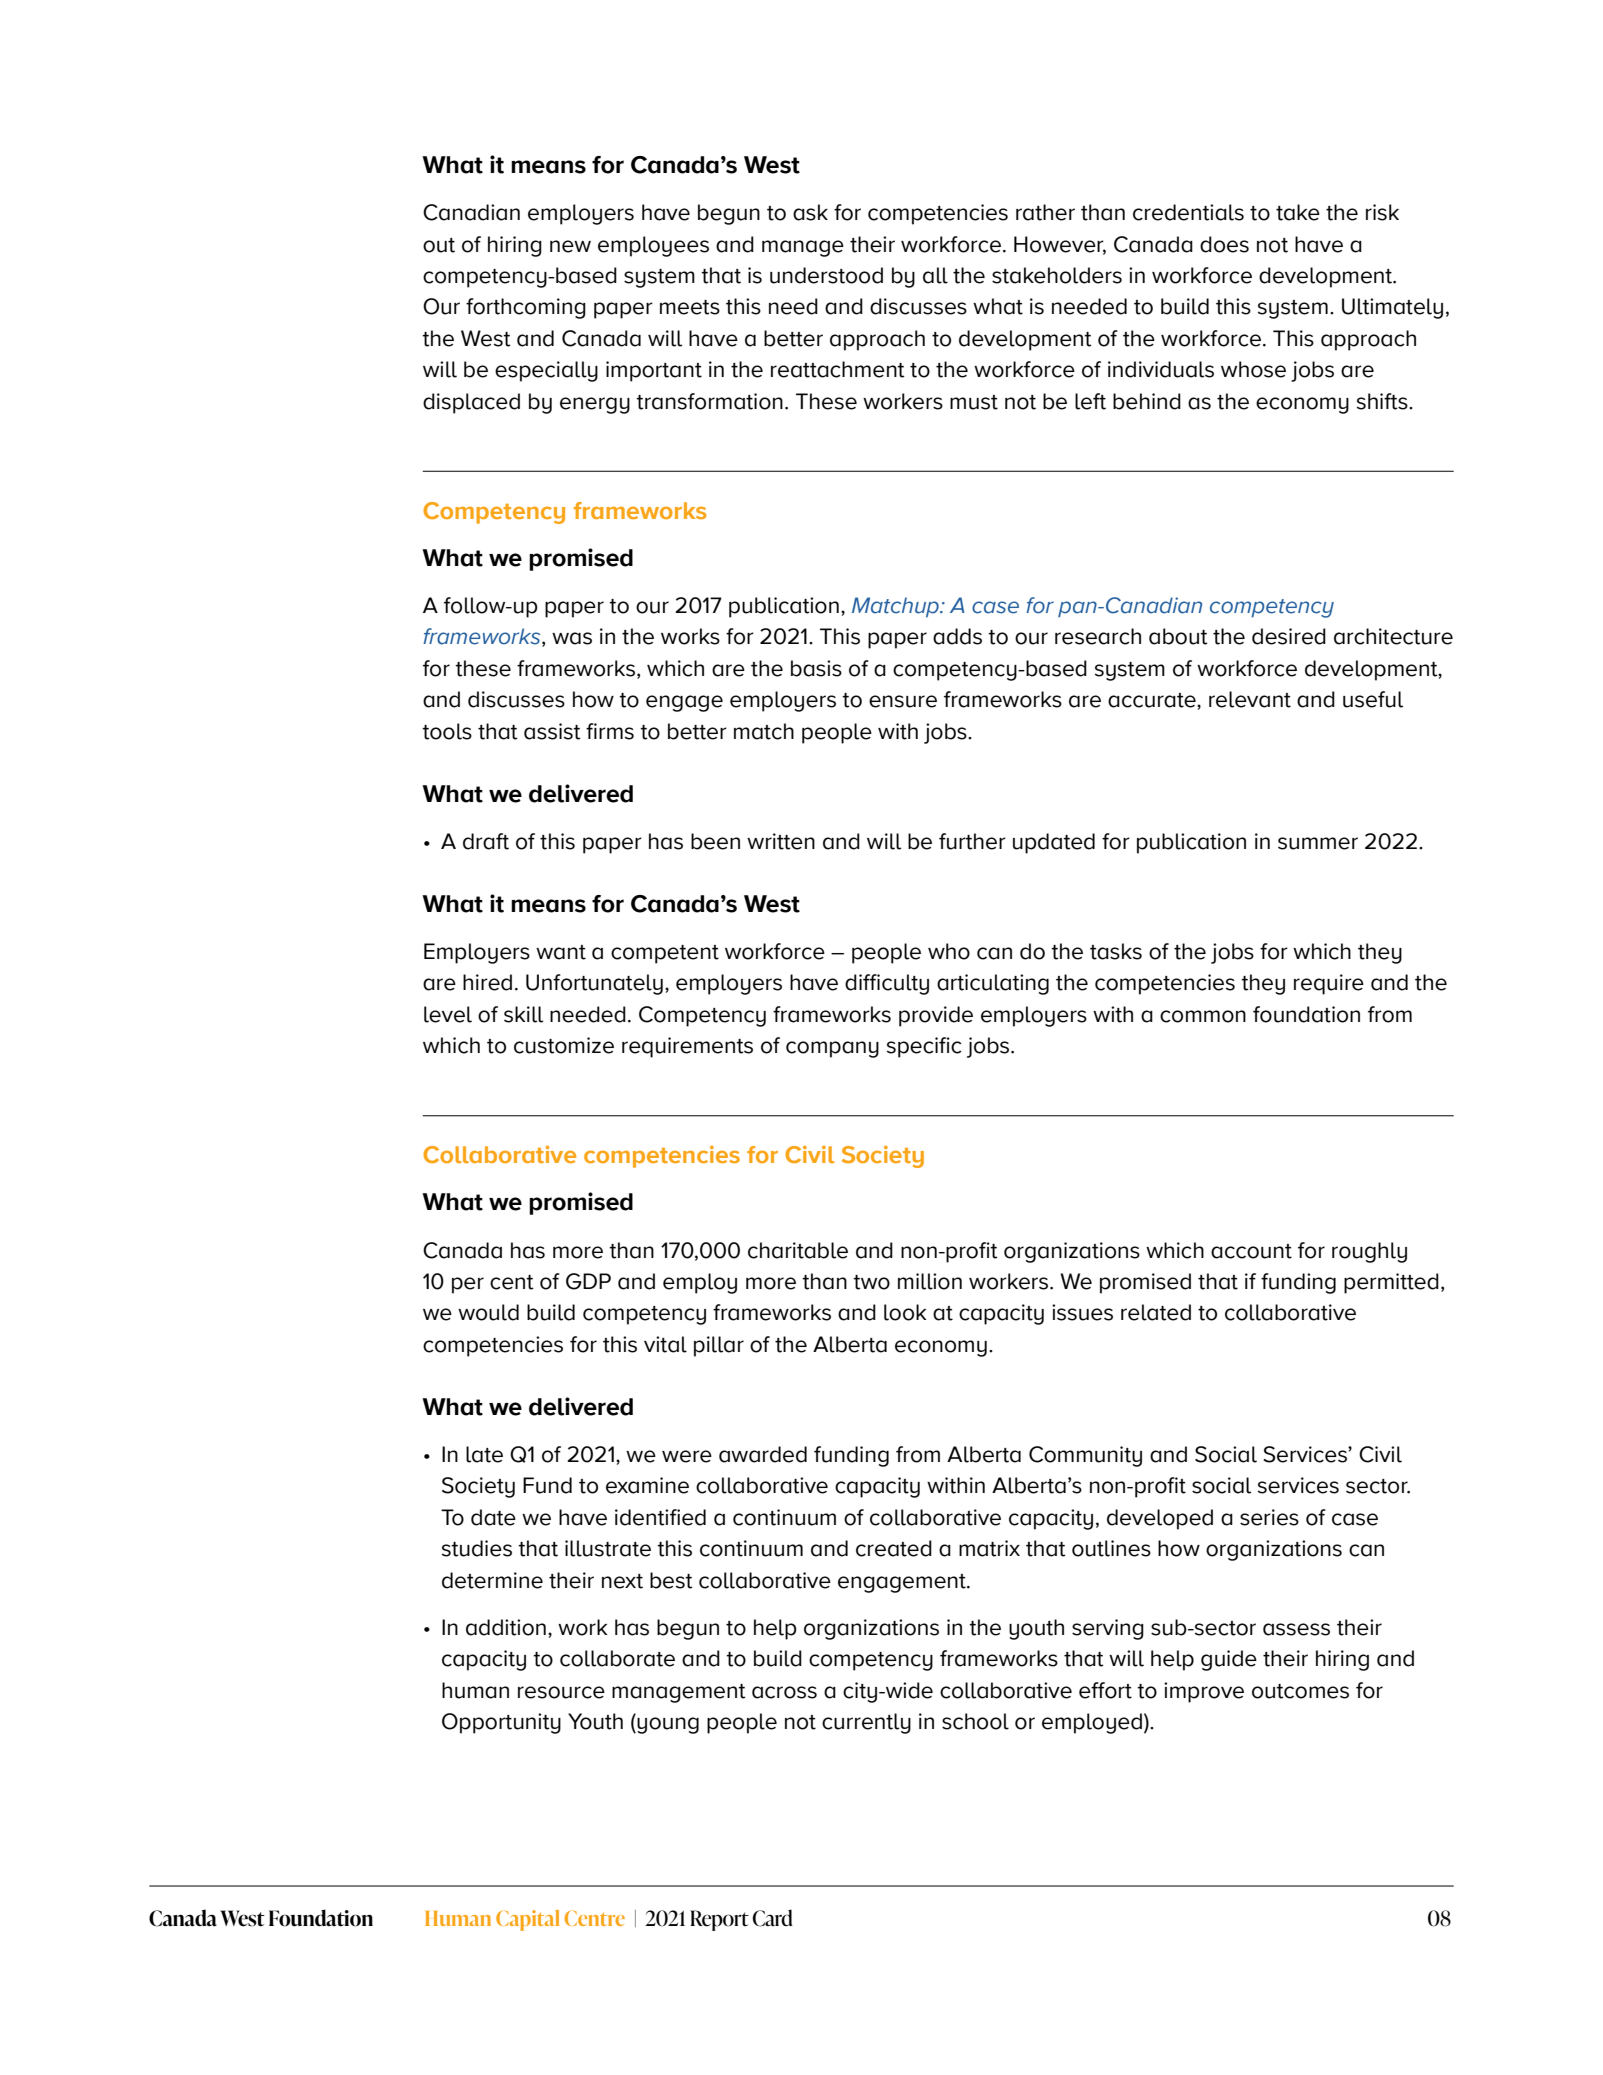  What do you see at coordinates (1251, 1251) in the screenshot?
I see `account` at bounding box center [1251, 1251].
